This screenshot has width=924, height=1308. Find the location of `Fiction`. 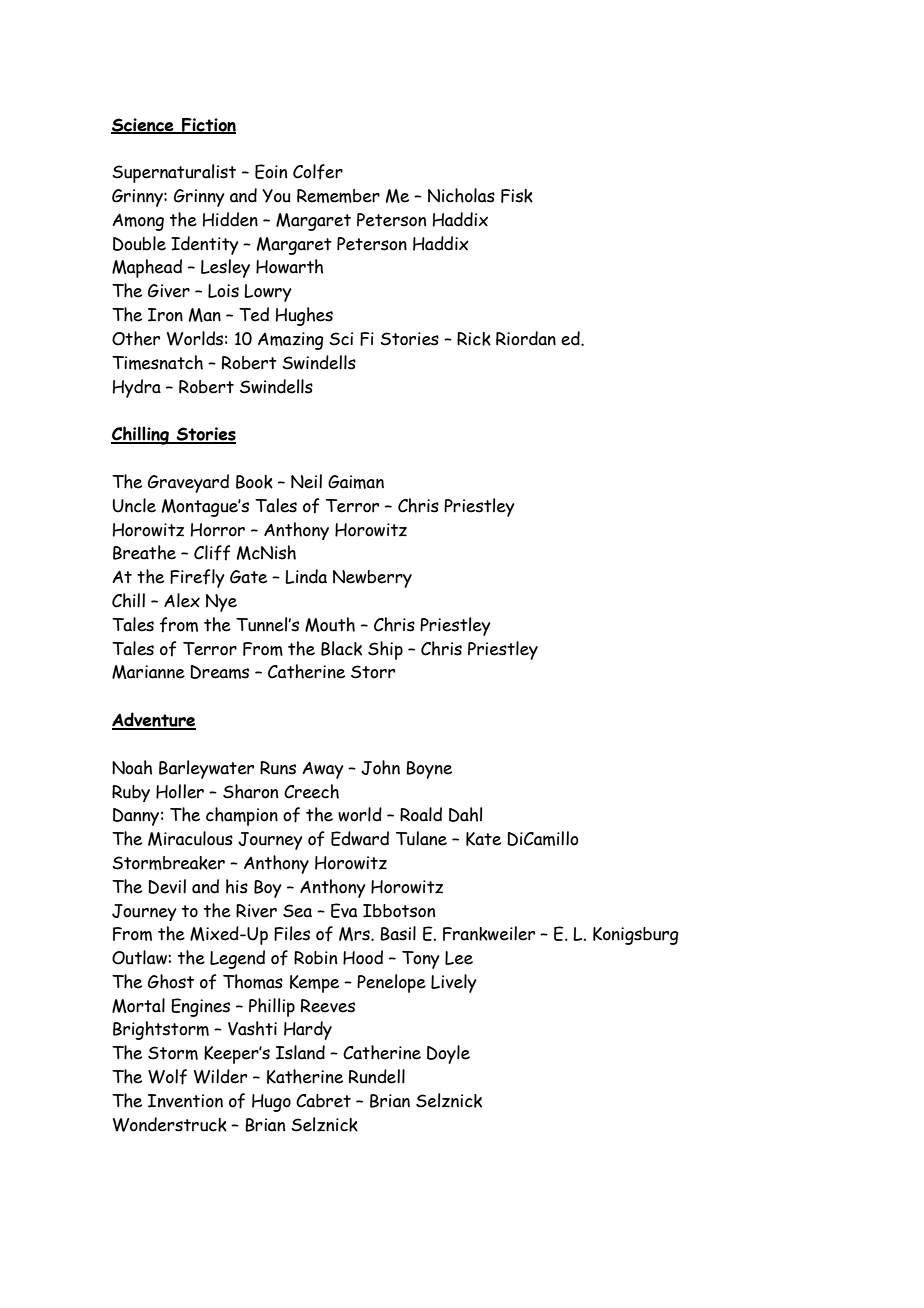

Fiction is located at coordinates (208, 126).
